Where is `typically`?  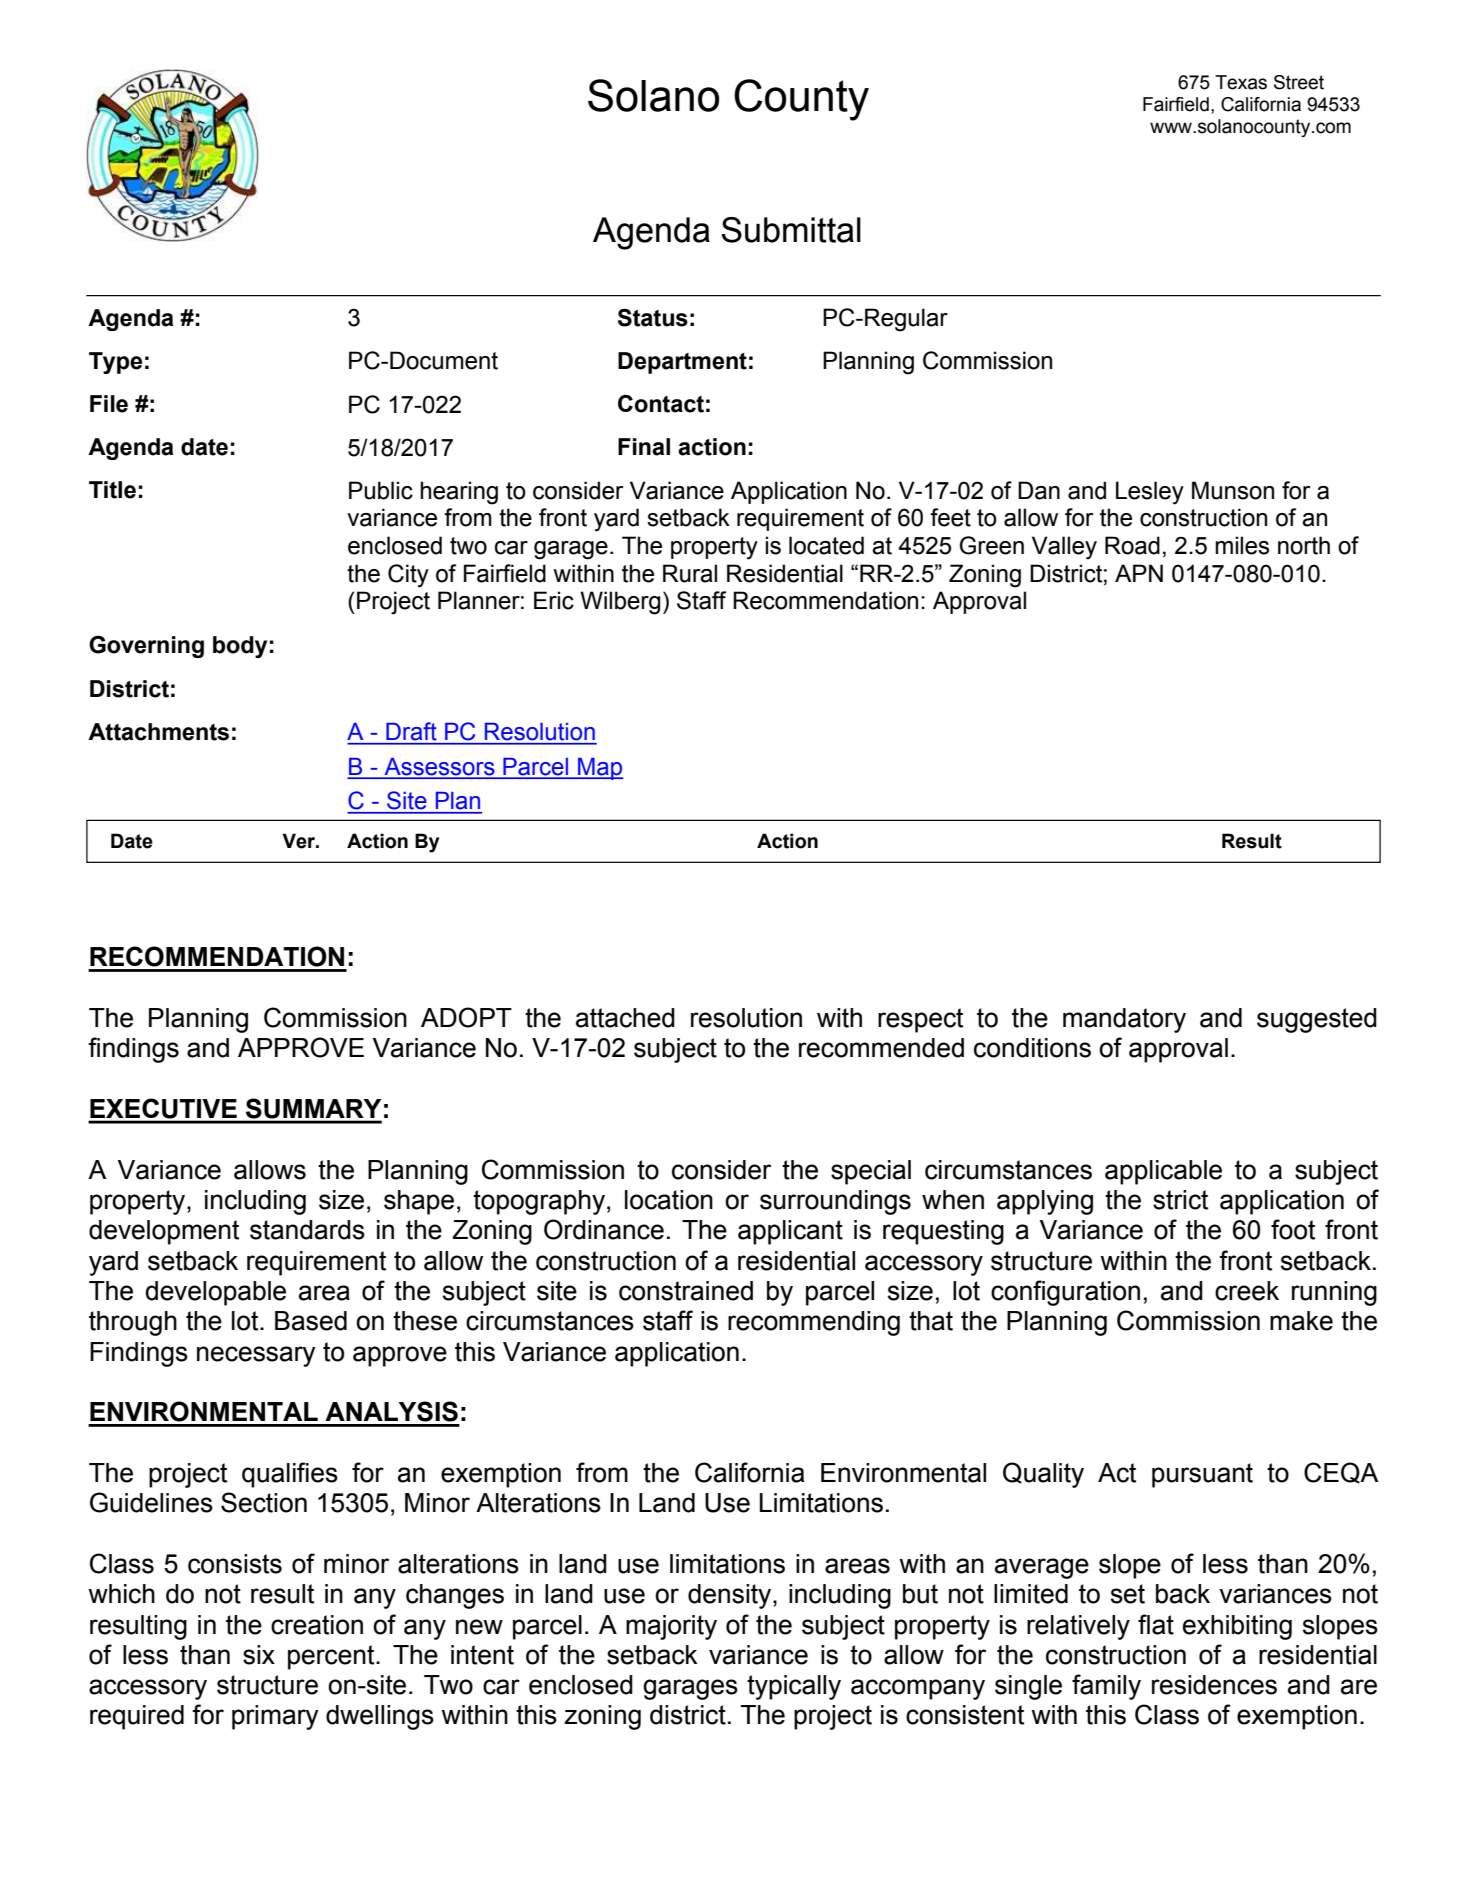 typically is located at coordinates (794, 1687).
